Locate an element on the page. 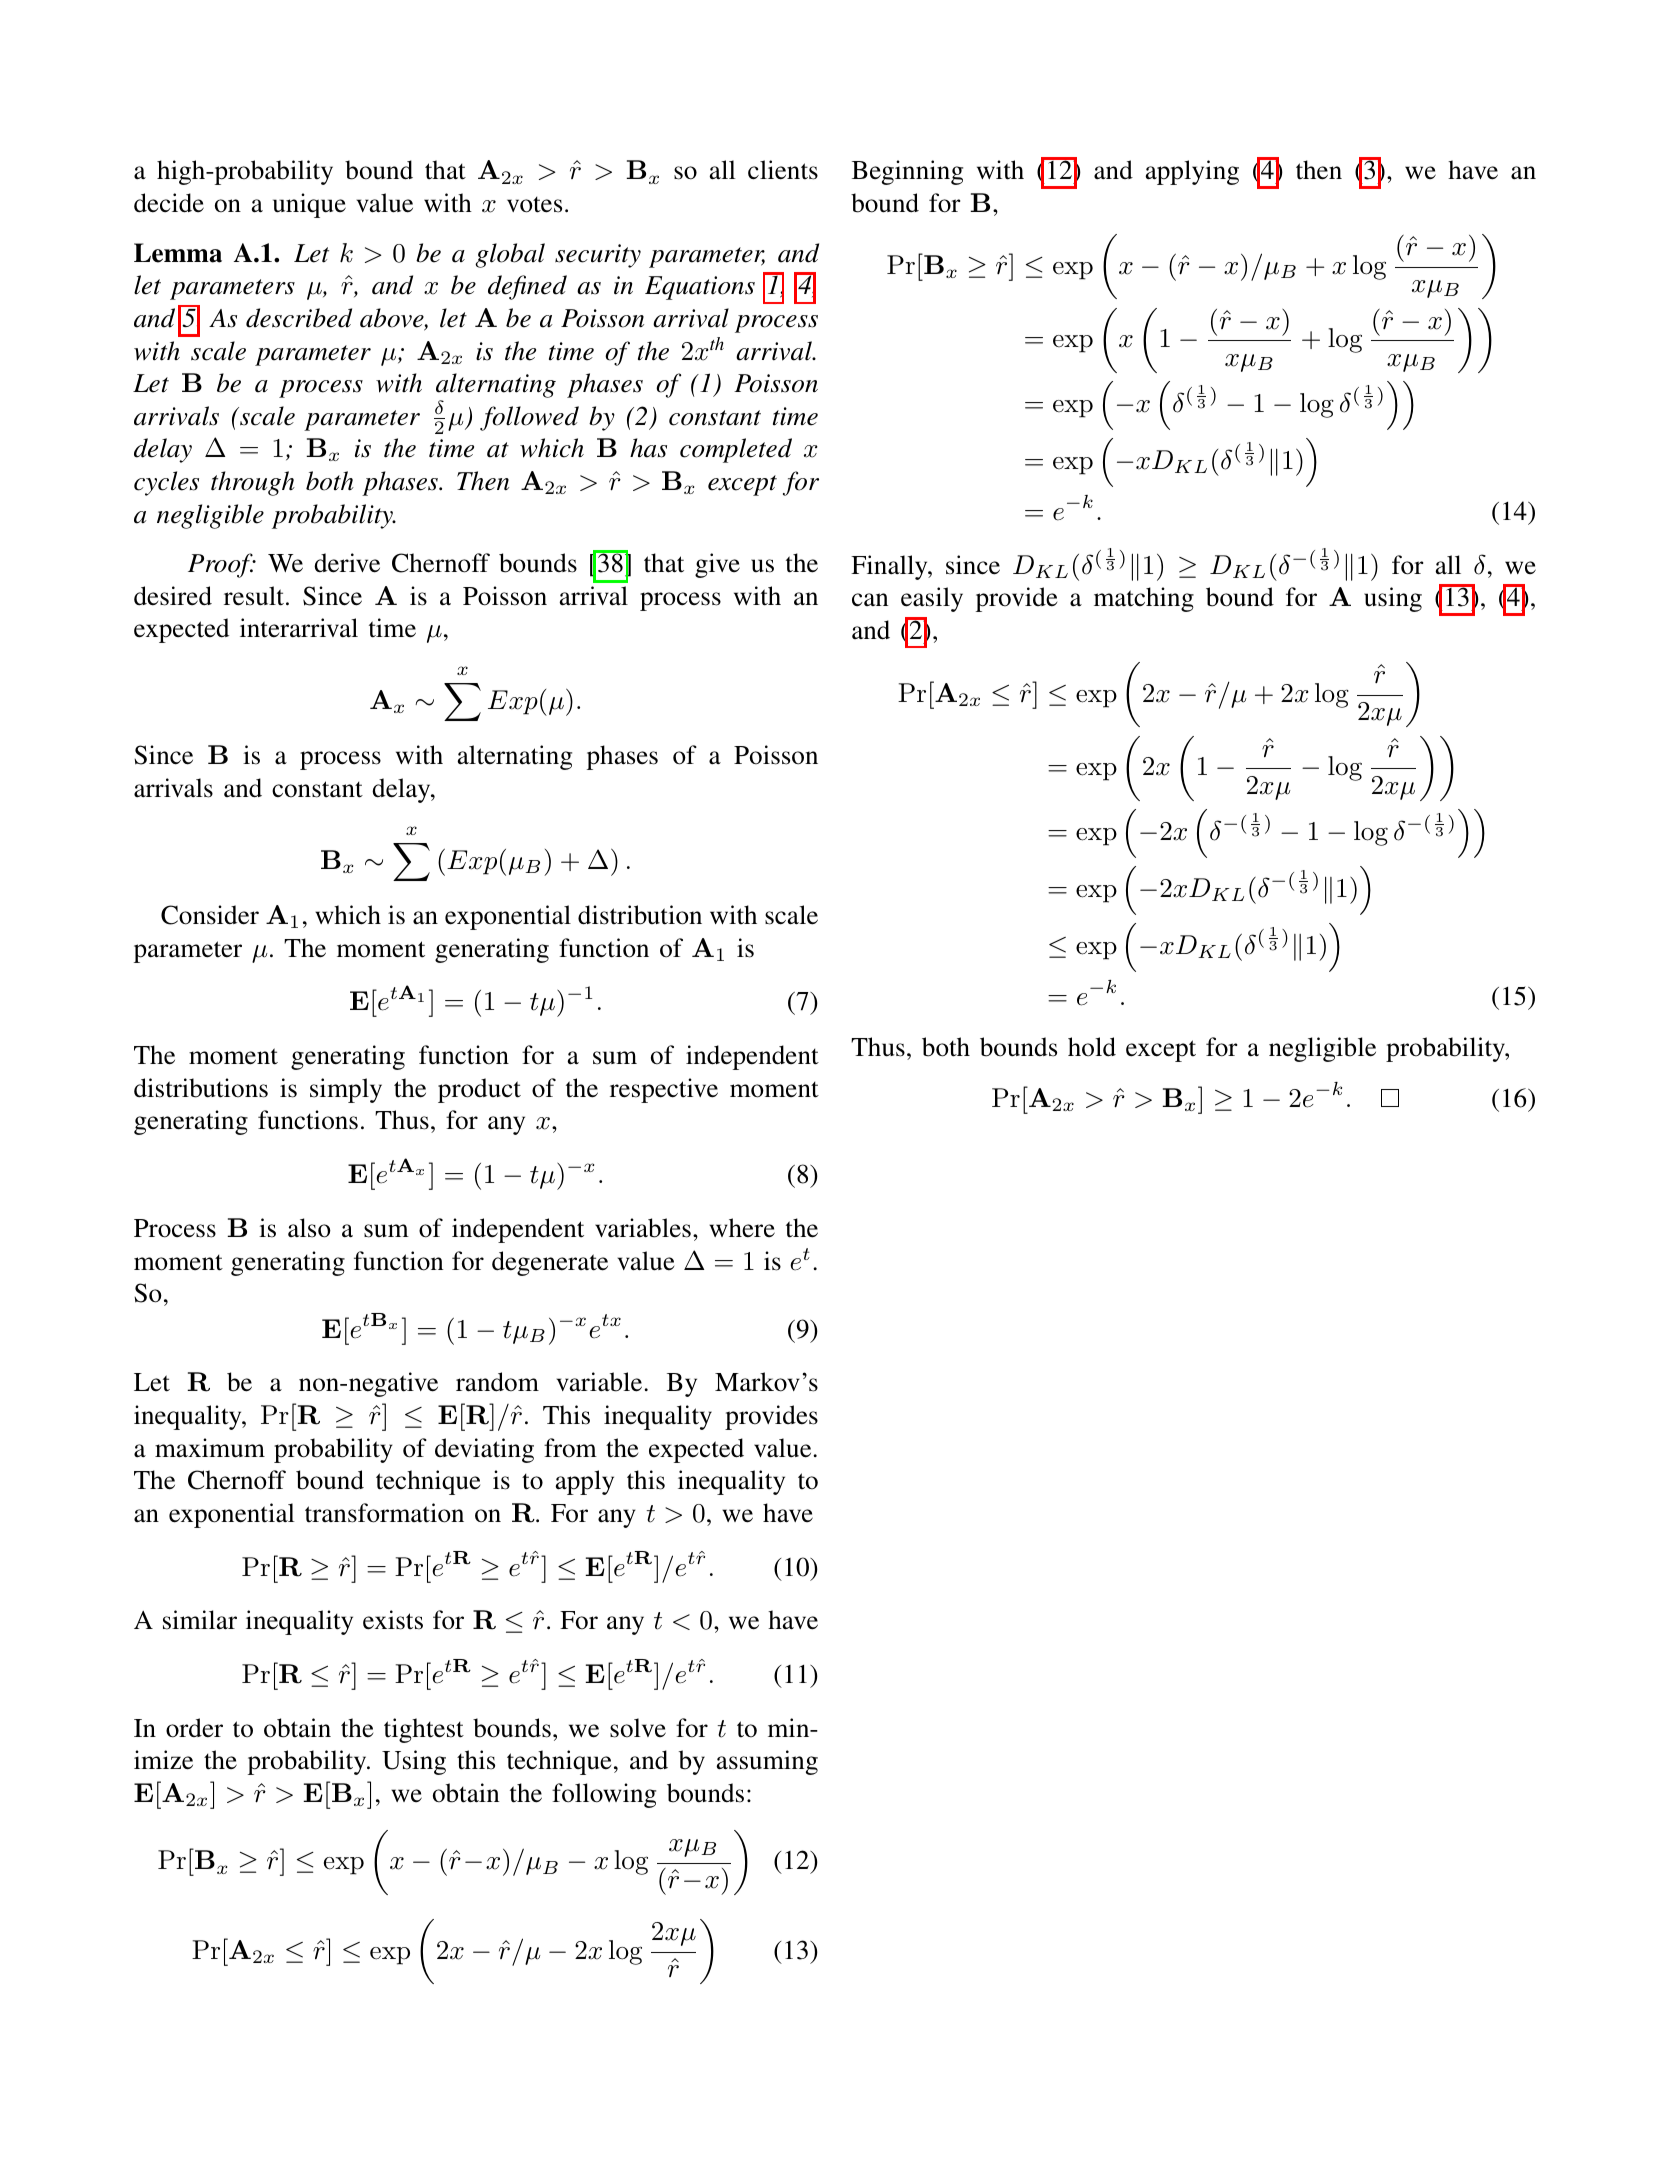 This image has height=2161, width=1670. give is located at coordinates (717, 565).
